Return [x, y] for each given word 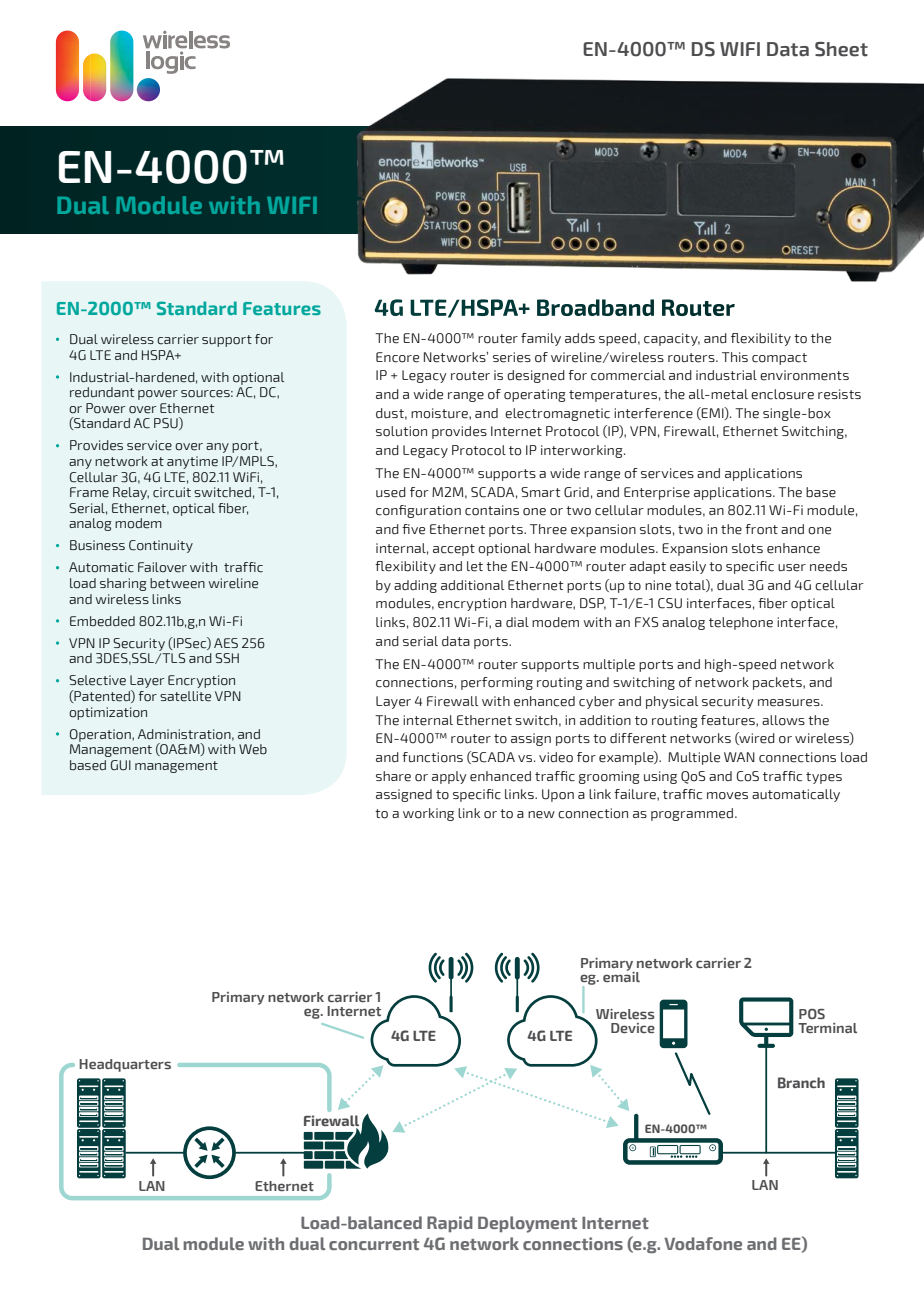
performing [497, 683]
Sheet [841, 49]
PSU [167, 423]
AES [226, 643]
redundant [102, 392]
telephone [741, 623]
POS [812, 1014]
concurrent [374, 1244]
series [512, 357]
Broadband [595, 307]
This [735, 357]
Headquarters [125, 1065]
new [541, 815]
